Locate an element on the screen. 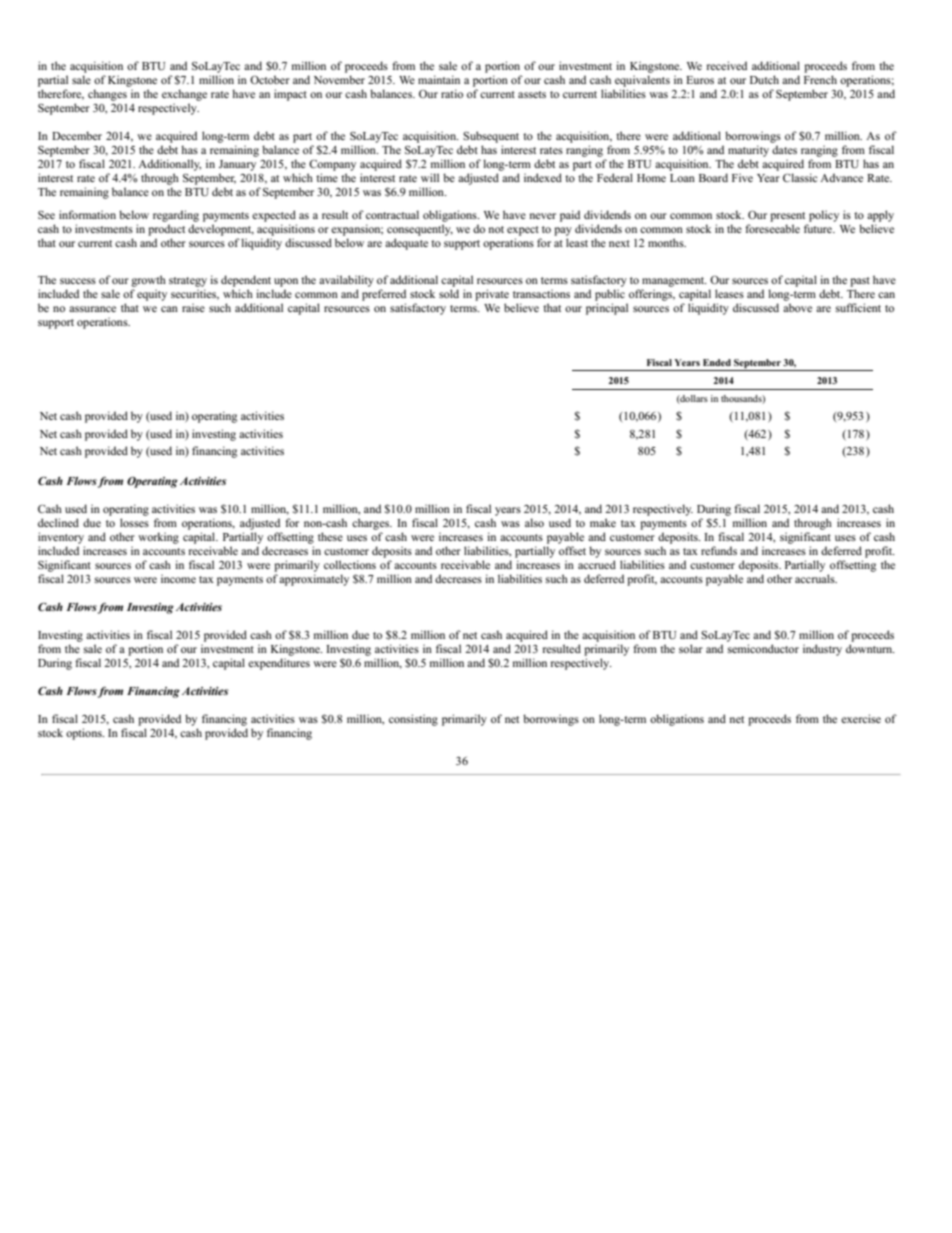 This screenshot has width=952, height=1233. losses is located at coordinates (134, 522).
